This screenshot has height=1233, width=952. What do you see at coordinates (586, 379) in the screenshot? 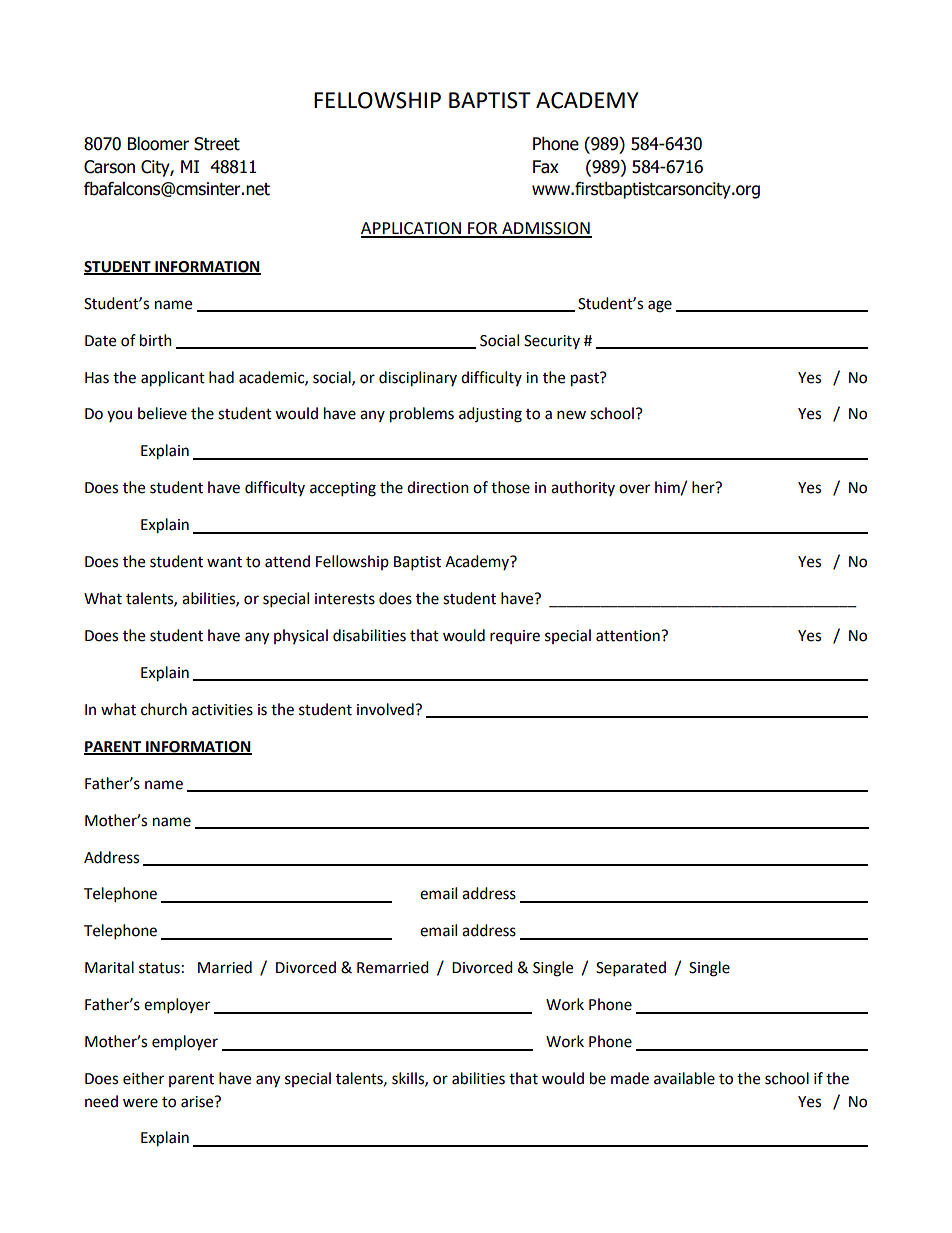
I see `past` at bounding box center [586, 379].
